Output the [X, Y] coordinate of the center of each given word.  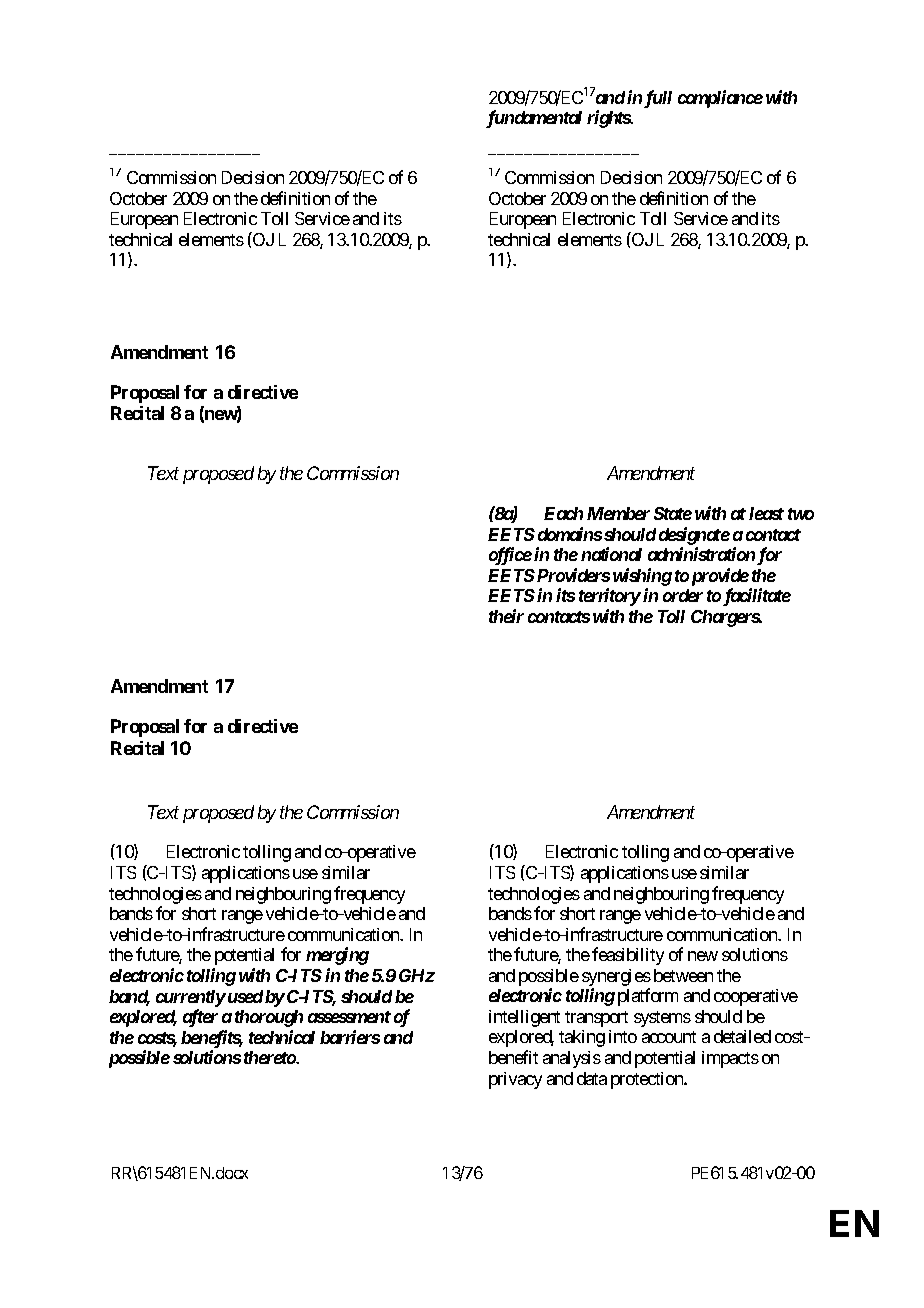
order [683, 595]
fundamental [534, 119]
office [510, 556]
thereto [270, 1057]
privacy [515, 1080]
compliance [720, 99]
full [658, 99]
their [506, 616]
